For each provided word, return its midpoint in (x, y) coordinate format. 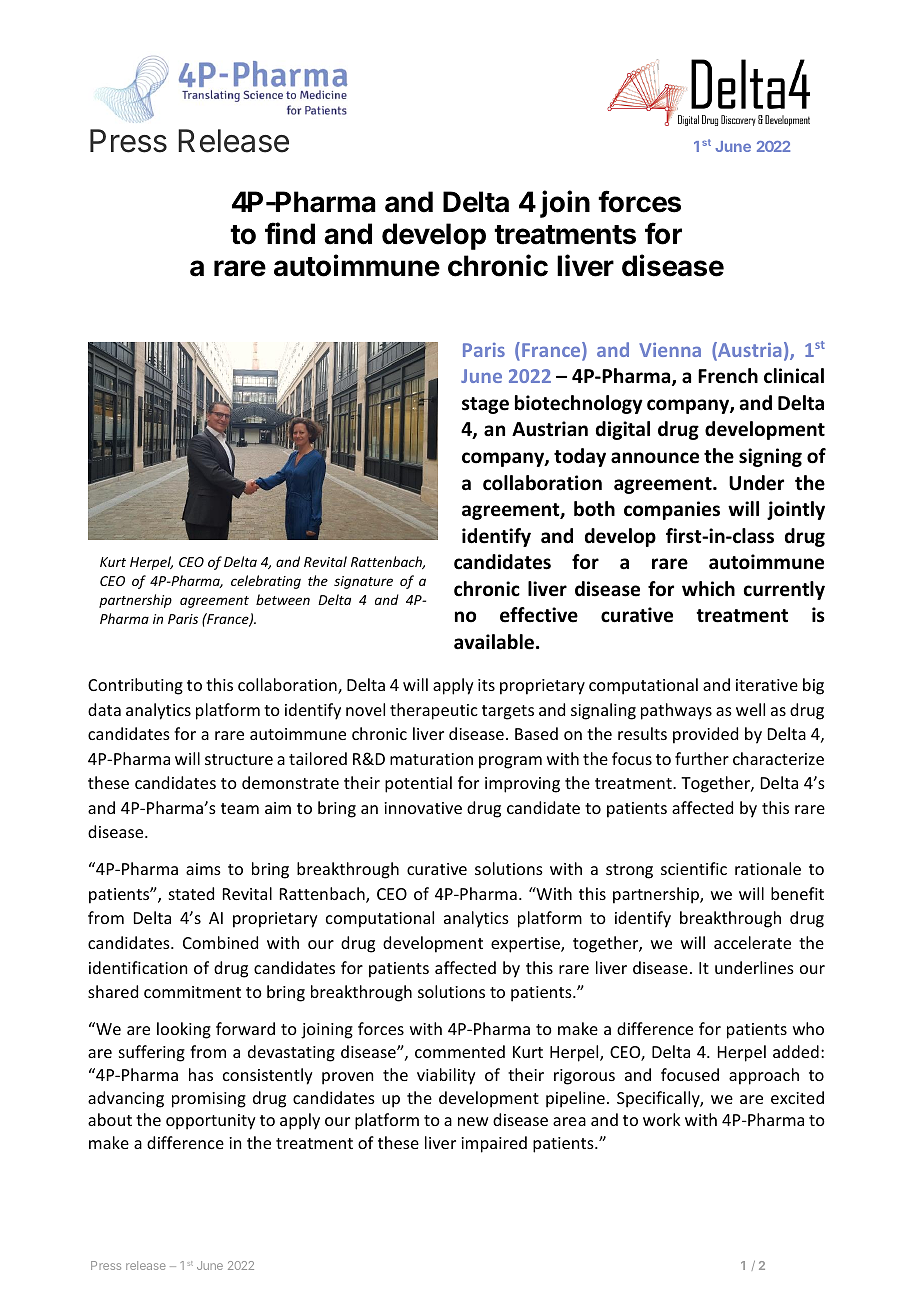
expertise (526, 945)
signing (770, 457)
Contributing (135, 686)
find (290, 233)
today (580, 457)
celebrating (266, 582)
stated (191, 893)
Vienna (670, 350)
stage (485, 405)
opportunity (211, 1122)
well (750, 709)
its (486, 685)
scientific (694, 868)
